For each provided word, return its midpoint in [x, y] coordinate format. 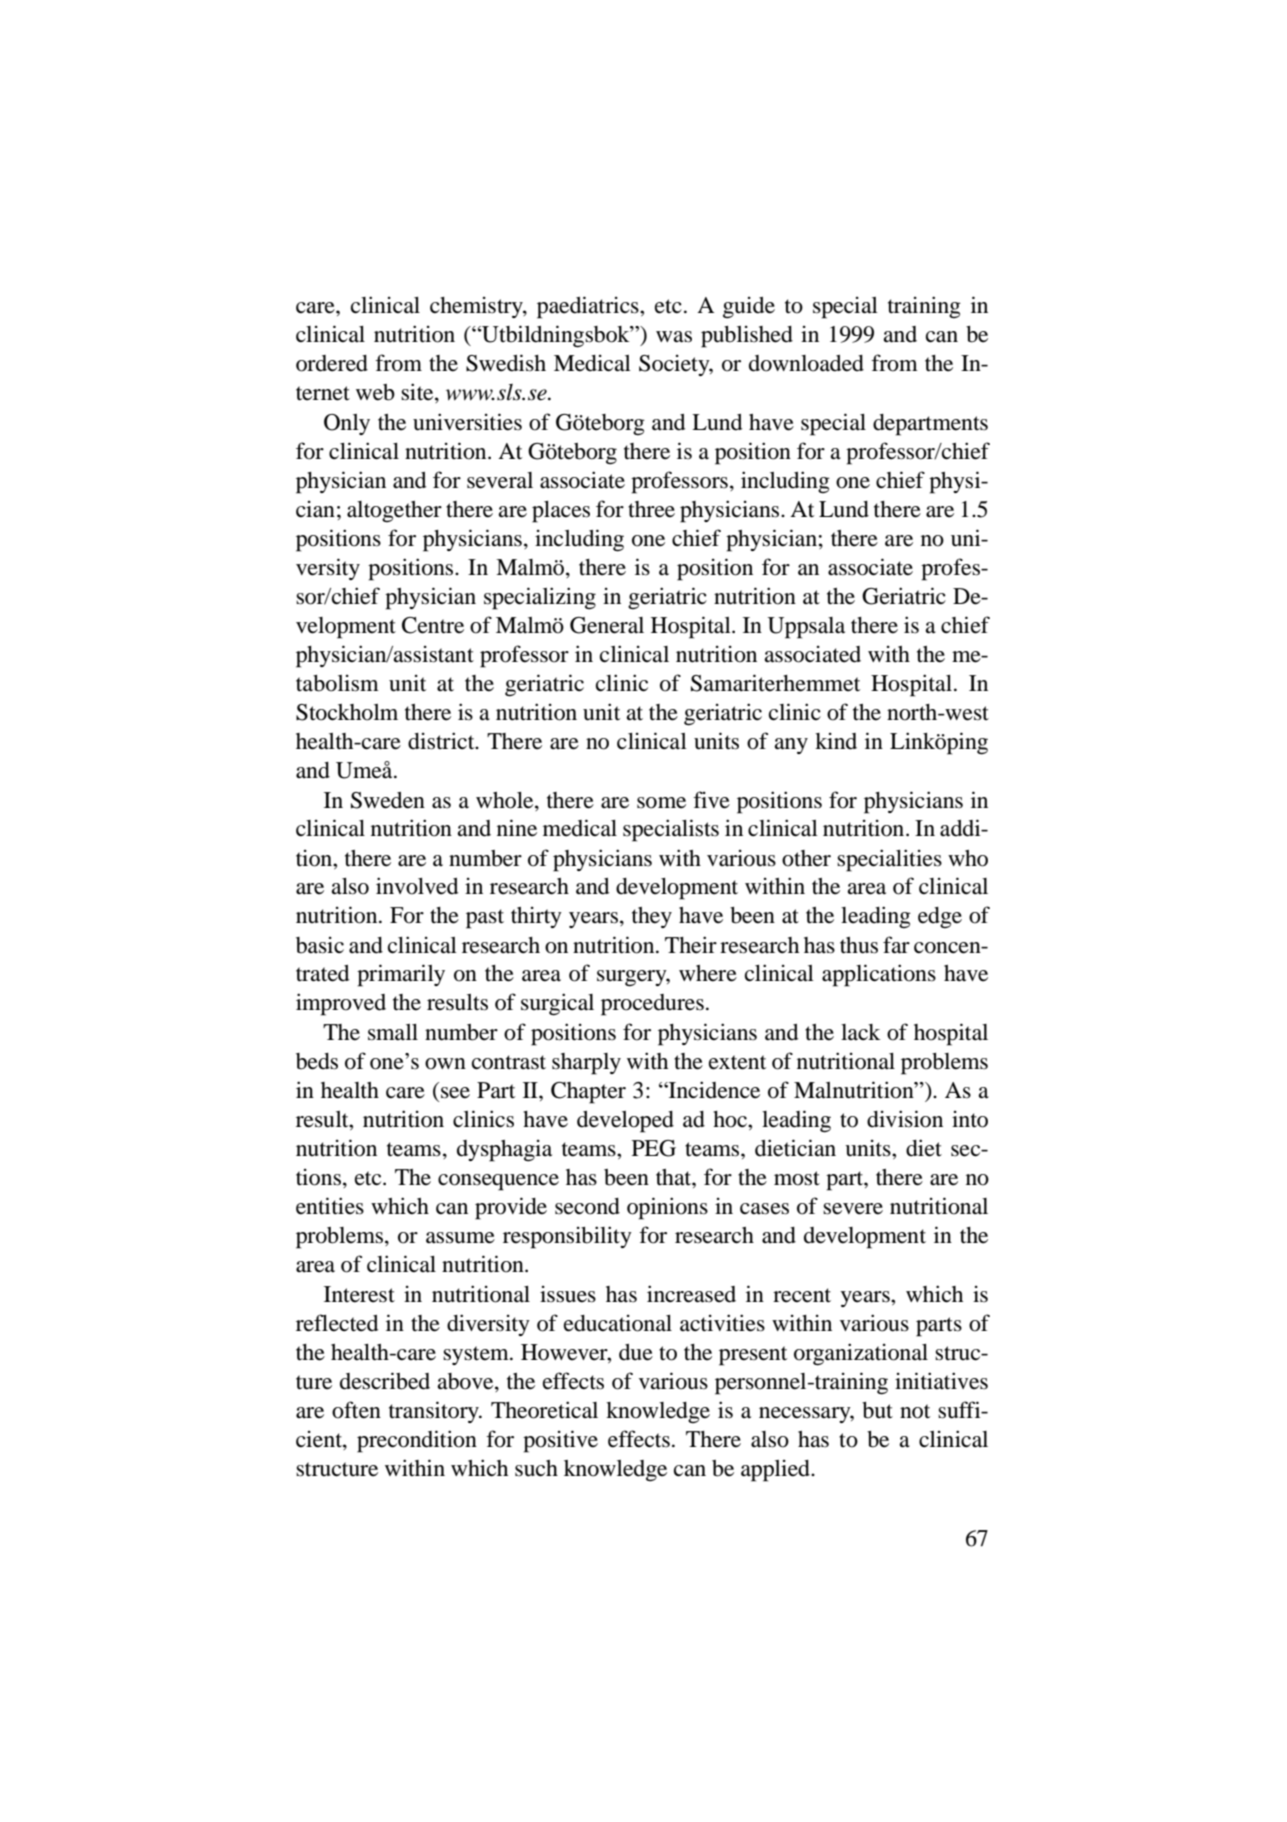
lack [860, 1032]
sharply [586, 1064]
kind [836, 741]
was [674, 337]
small [393, 1032]
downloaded [806, 363]
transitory [435, 1412]
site [418, 393]
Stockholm [347, 712]
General [607, 625]
